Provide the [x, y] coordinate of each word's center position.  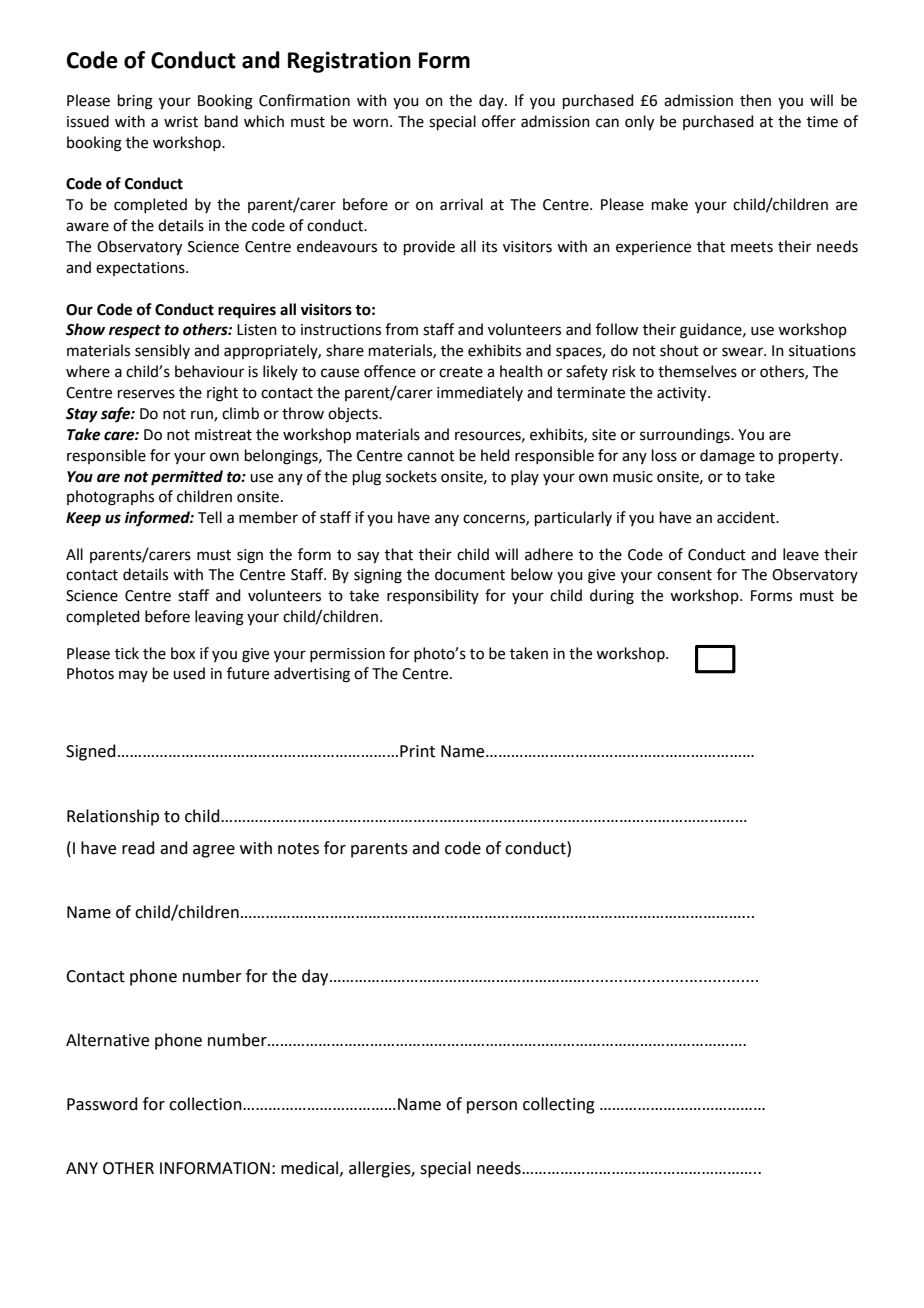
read [138, 848]
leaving [219, 618]
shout [679, 350]
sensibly [162, 351]
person [492, 1107]
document [470, 574]
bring [135, 102]
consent [684, 575]
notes [298, 849]
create [461, 372]
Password [102, 1104]
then [755, 100]
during [612, 597]
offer [499, 121]
